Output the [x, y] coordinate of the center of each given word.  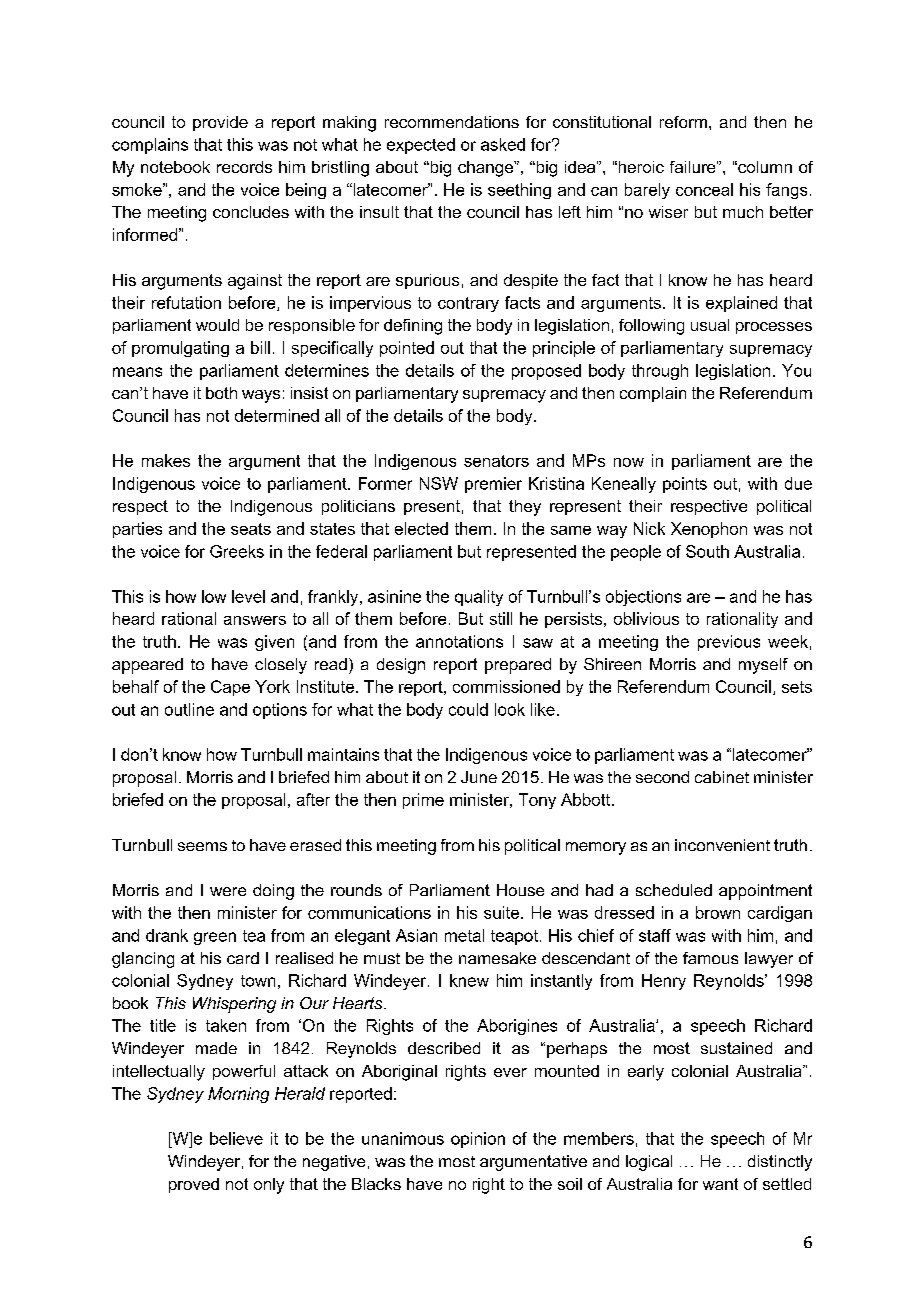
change [487, 169]
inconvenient [722, 845]
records [244, 167]
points [685, 485]
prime [423, 801]
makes [166, 460]
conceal [704, 189]
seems [202, 846]
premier [493, 485]
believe [236, 1138]
